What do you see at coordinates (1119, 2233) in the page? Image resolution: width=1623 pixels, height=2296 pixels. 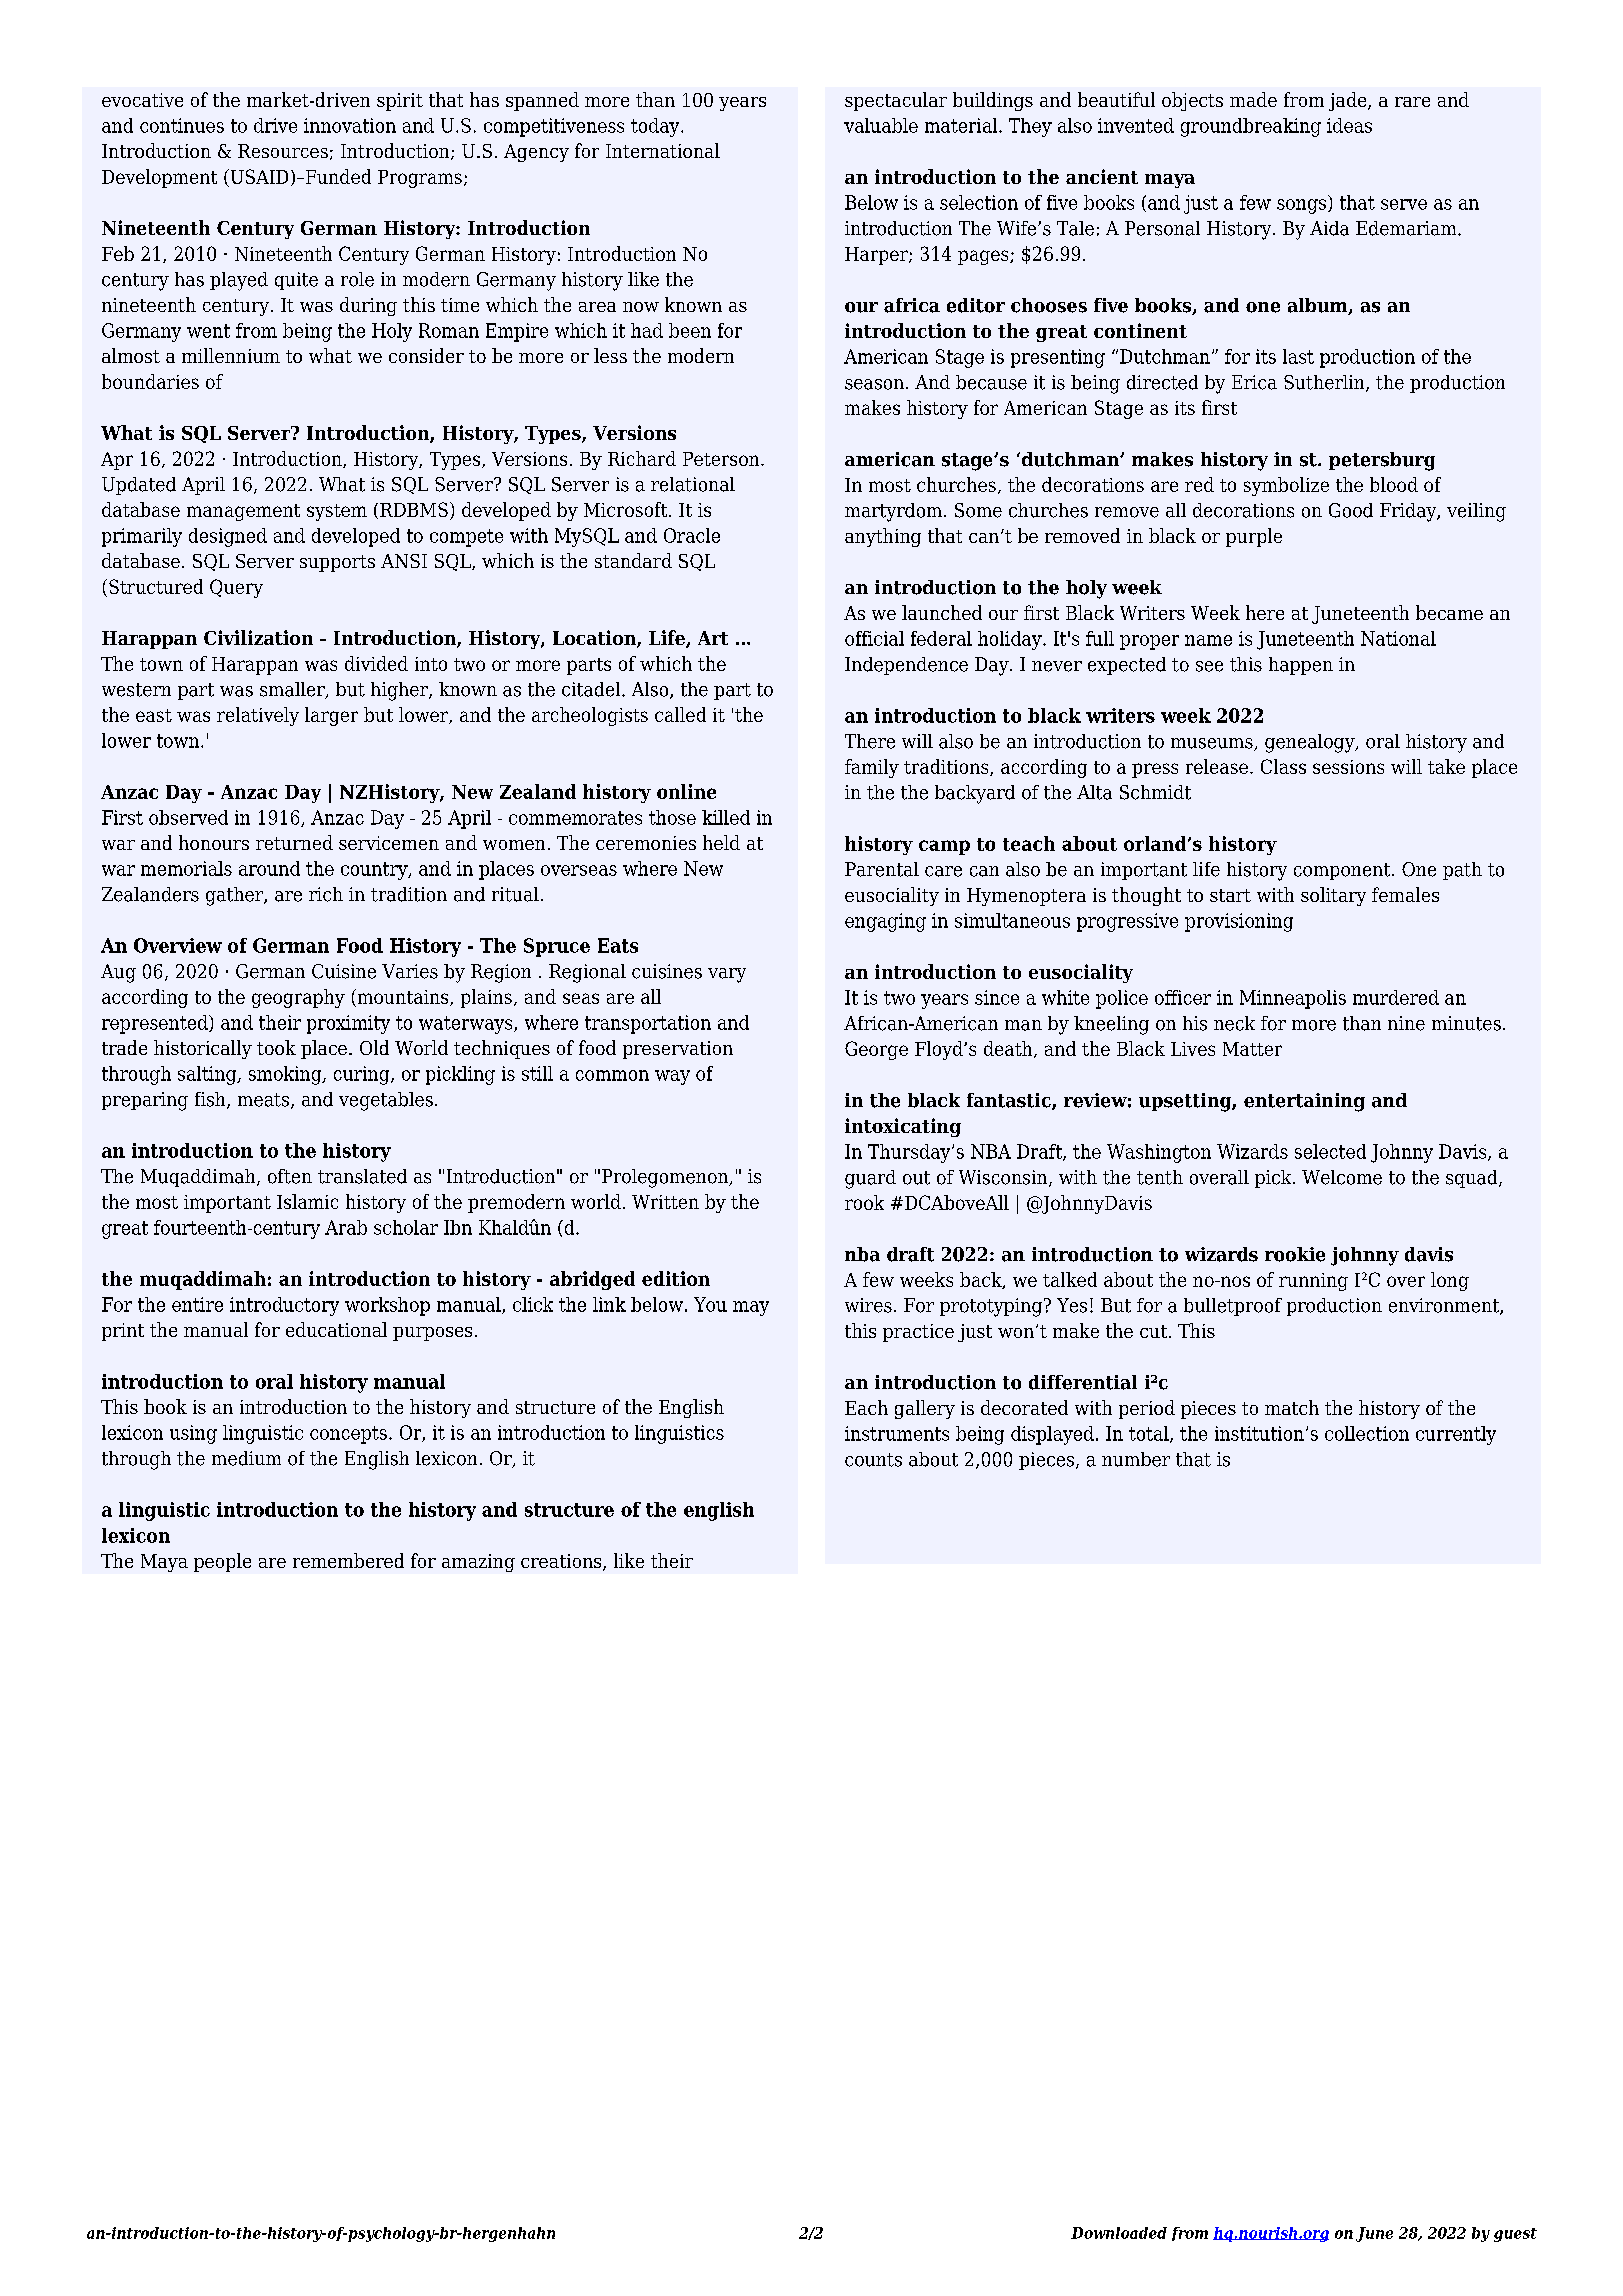 I see `Downloaded` at bounding box center [1119, 2233].
